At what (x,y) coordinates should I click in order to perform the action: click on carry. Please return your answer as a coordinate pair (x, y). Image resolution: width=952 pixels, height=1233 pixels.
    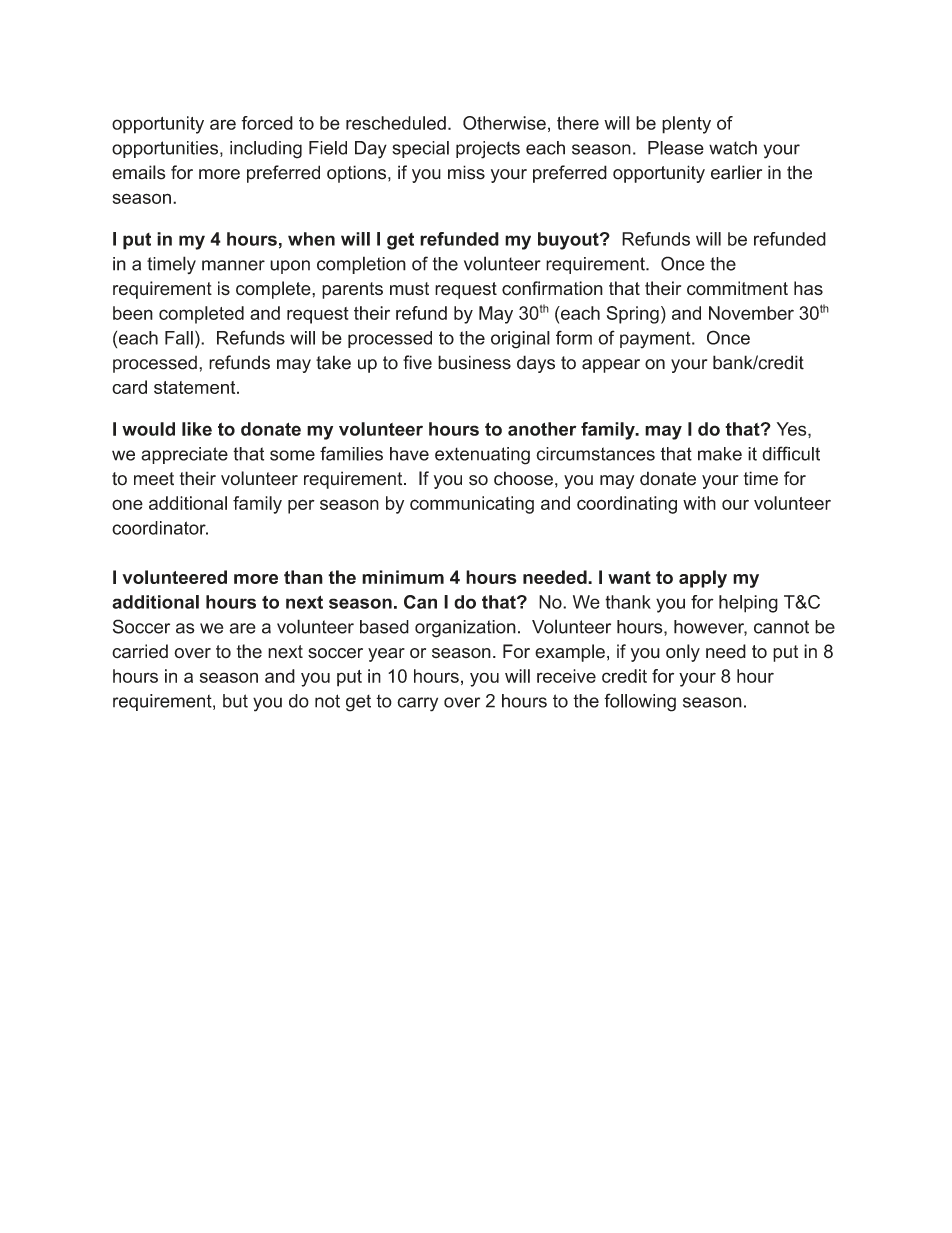
    Looking at the image, I should click on (417, 704).
